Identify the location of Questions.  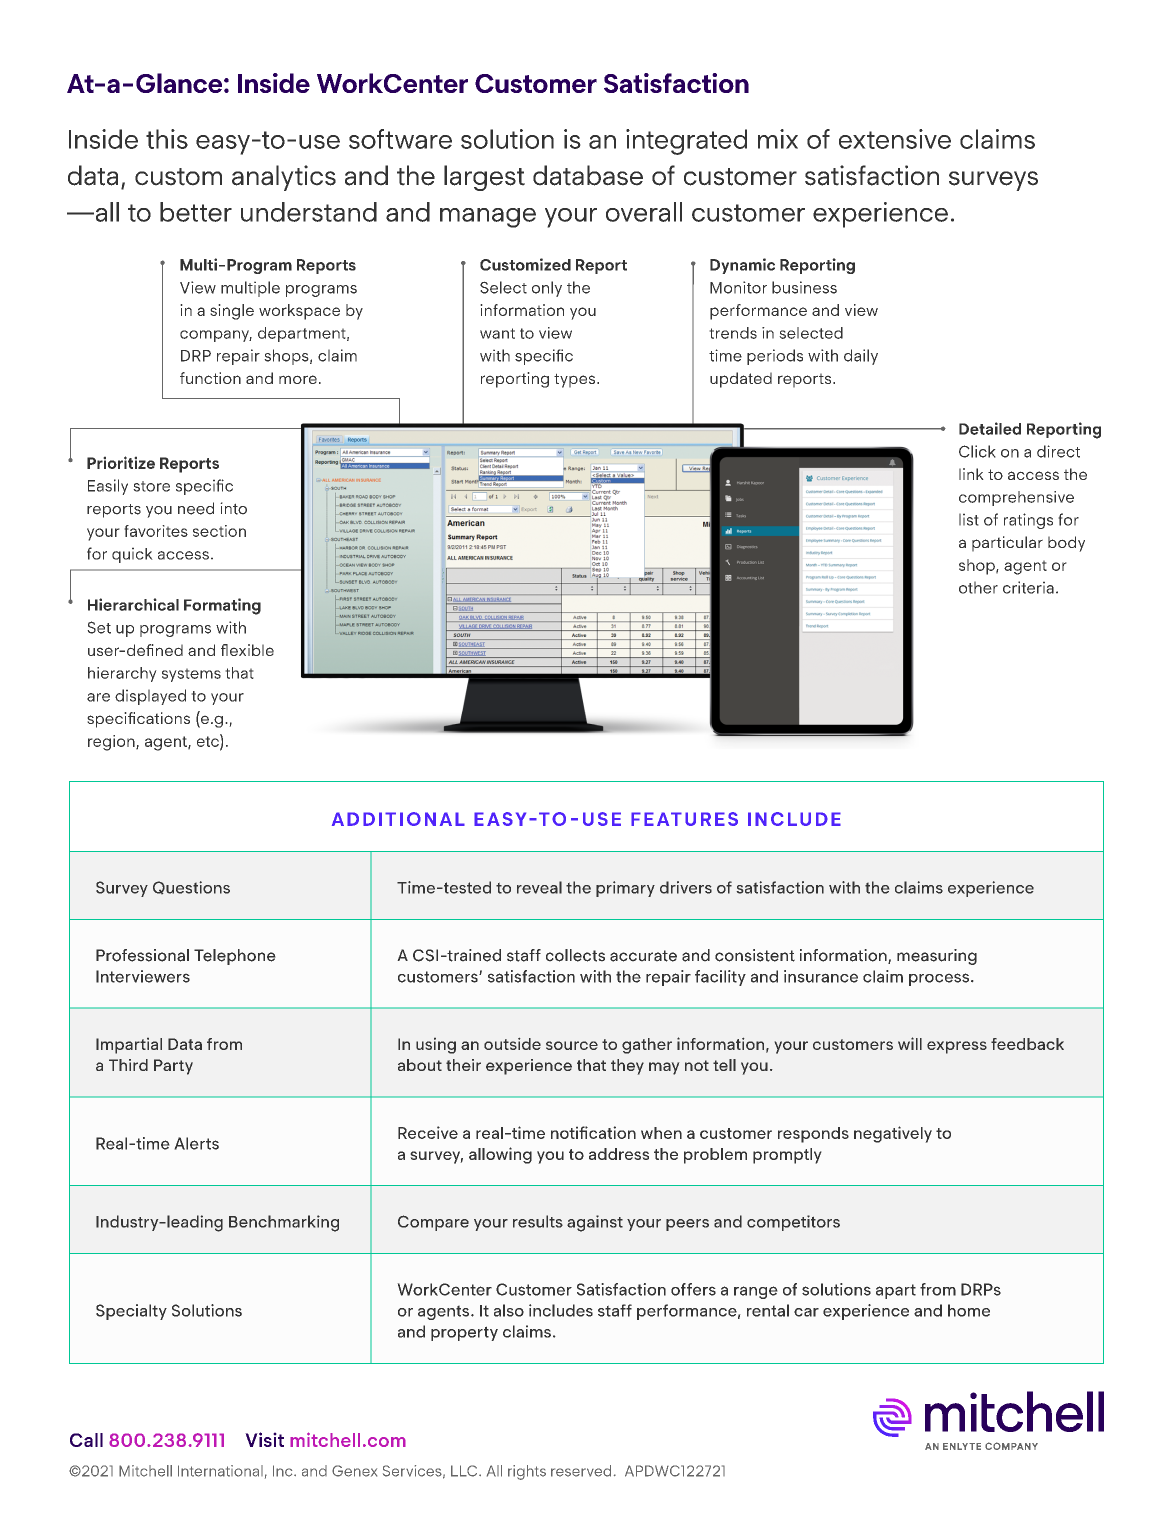
(191, 887).
